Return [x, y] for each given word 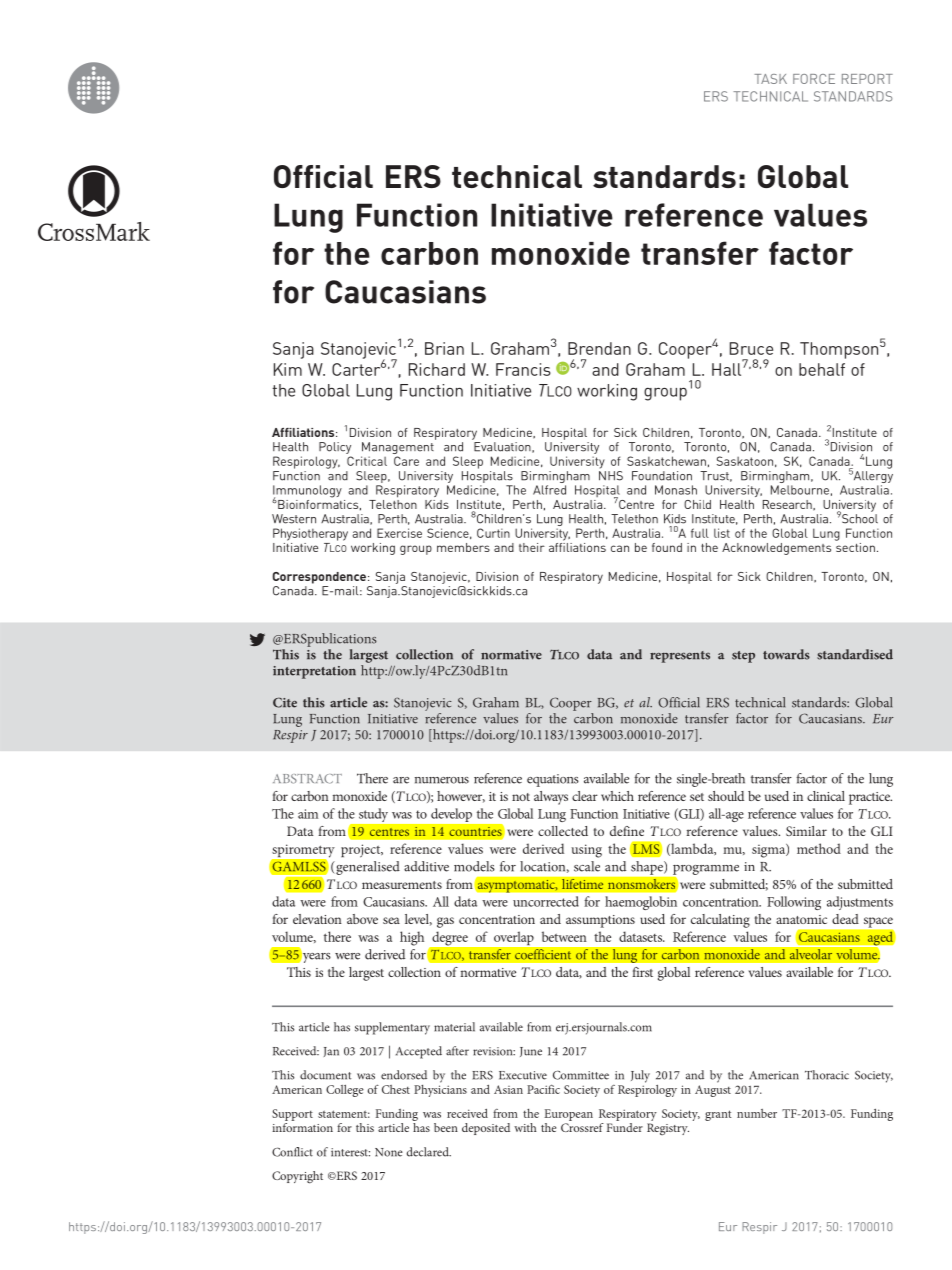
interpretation [314, 672]
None [389, 1152]
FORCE [814, 79]
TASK [770, 79]
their [532, 547]
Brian [444, 348]
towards [786, 654]
